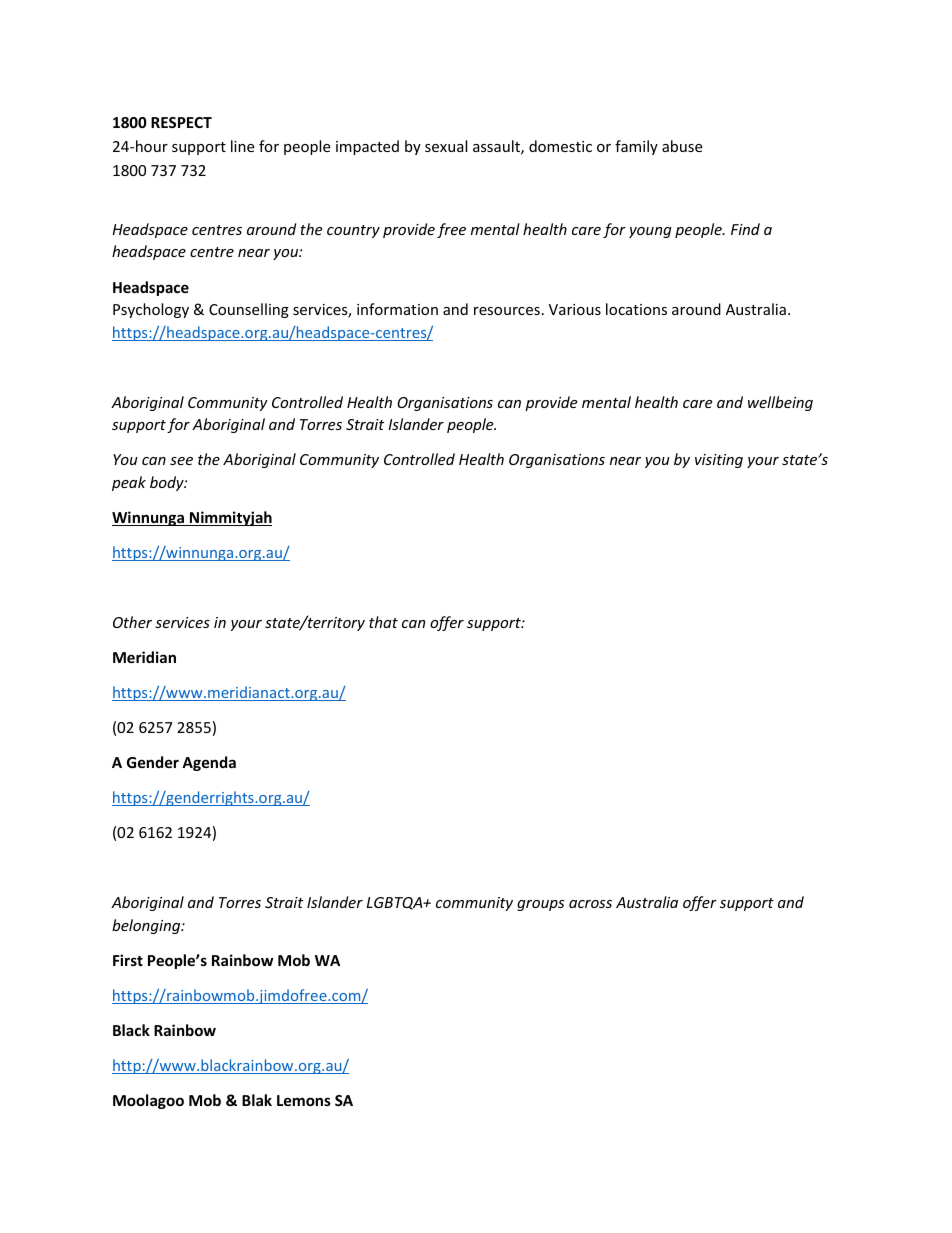 Image resolution: width=952 pixels, height=1233 pixels. I want to click on Counselling, so click(249, 310).
